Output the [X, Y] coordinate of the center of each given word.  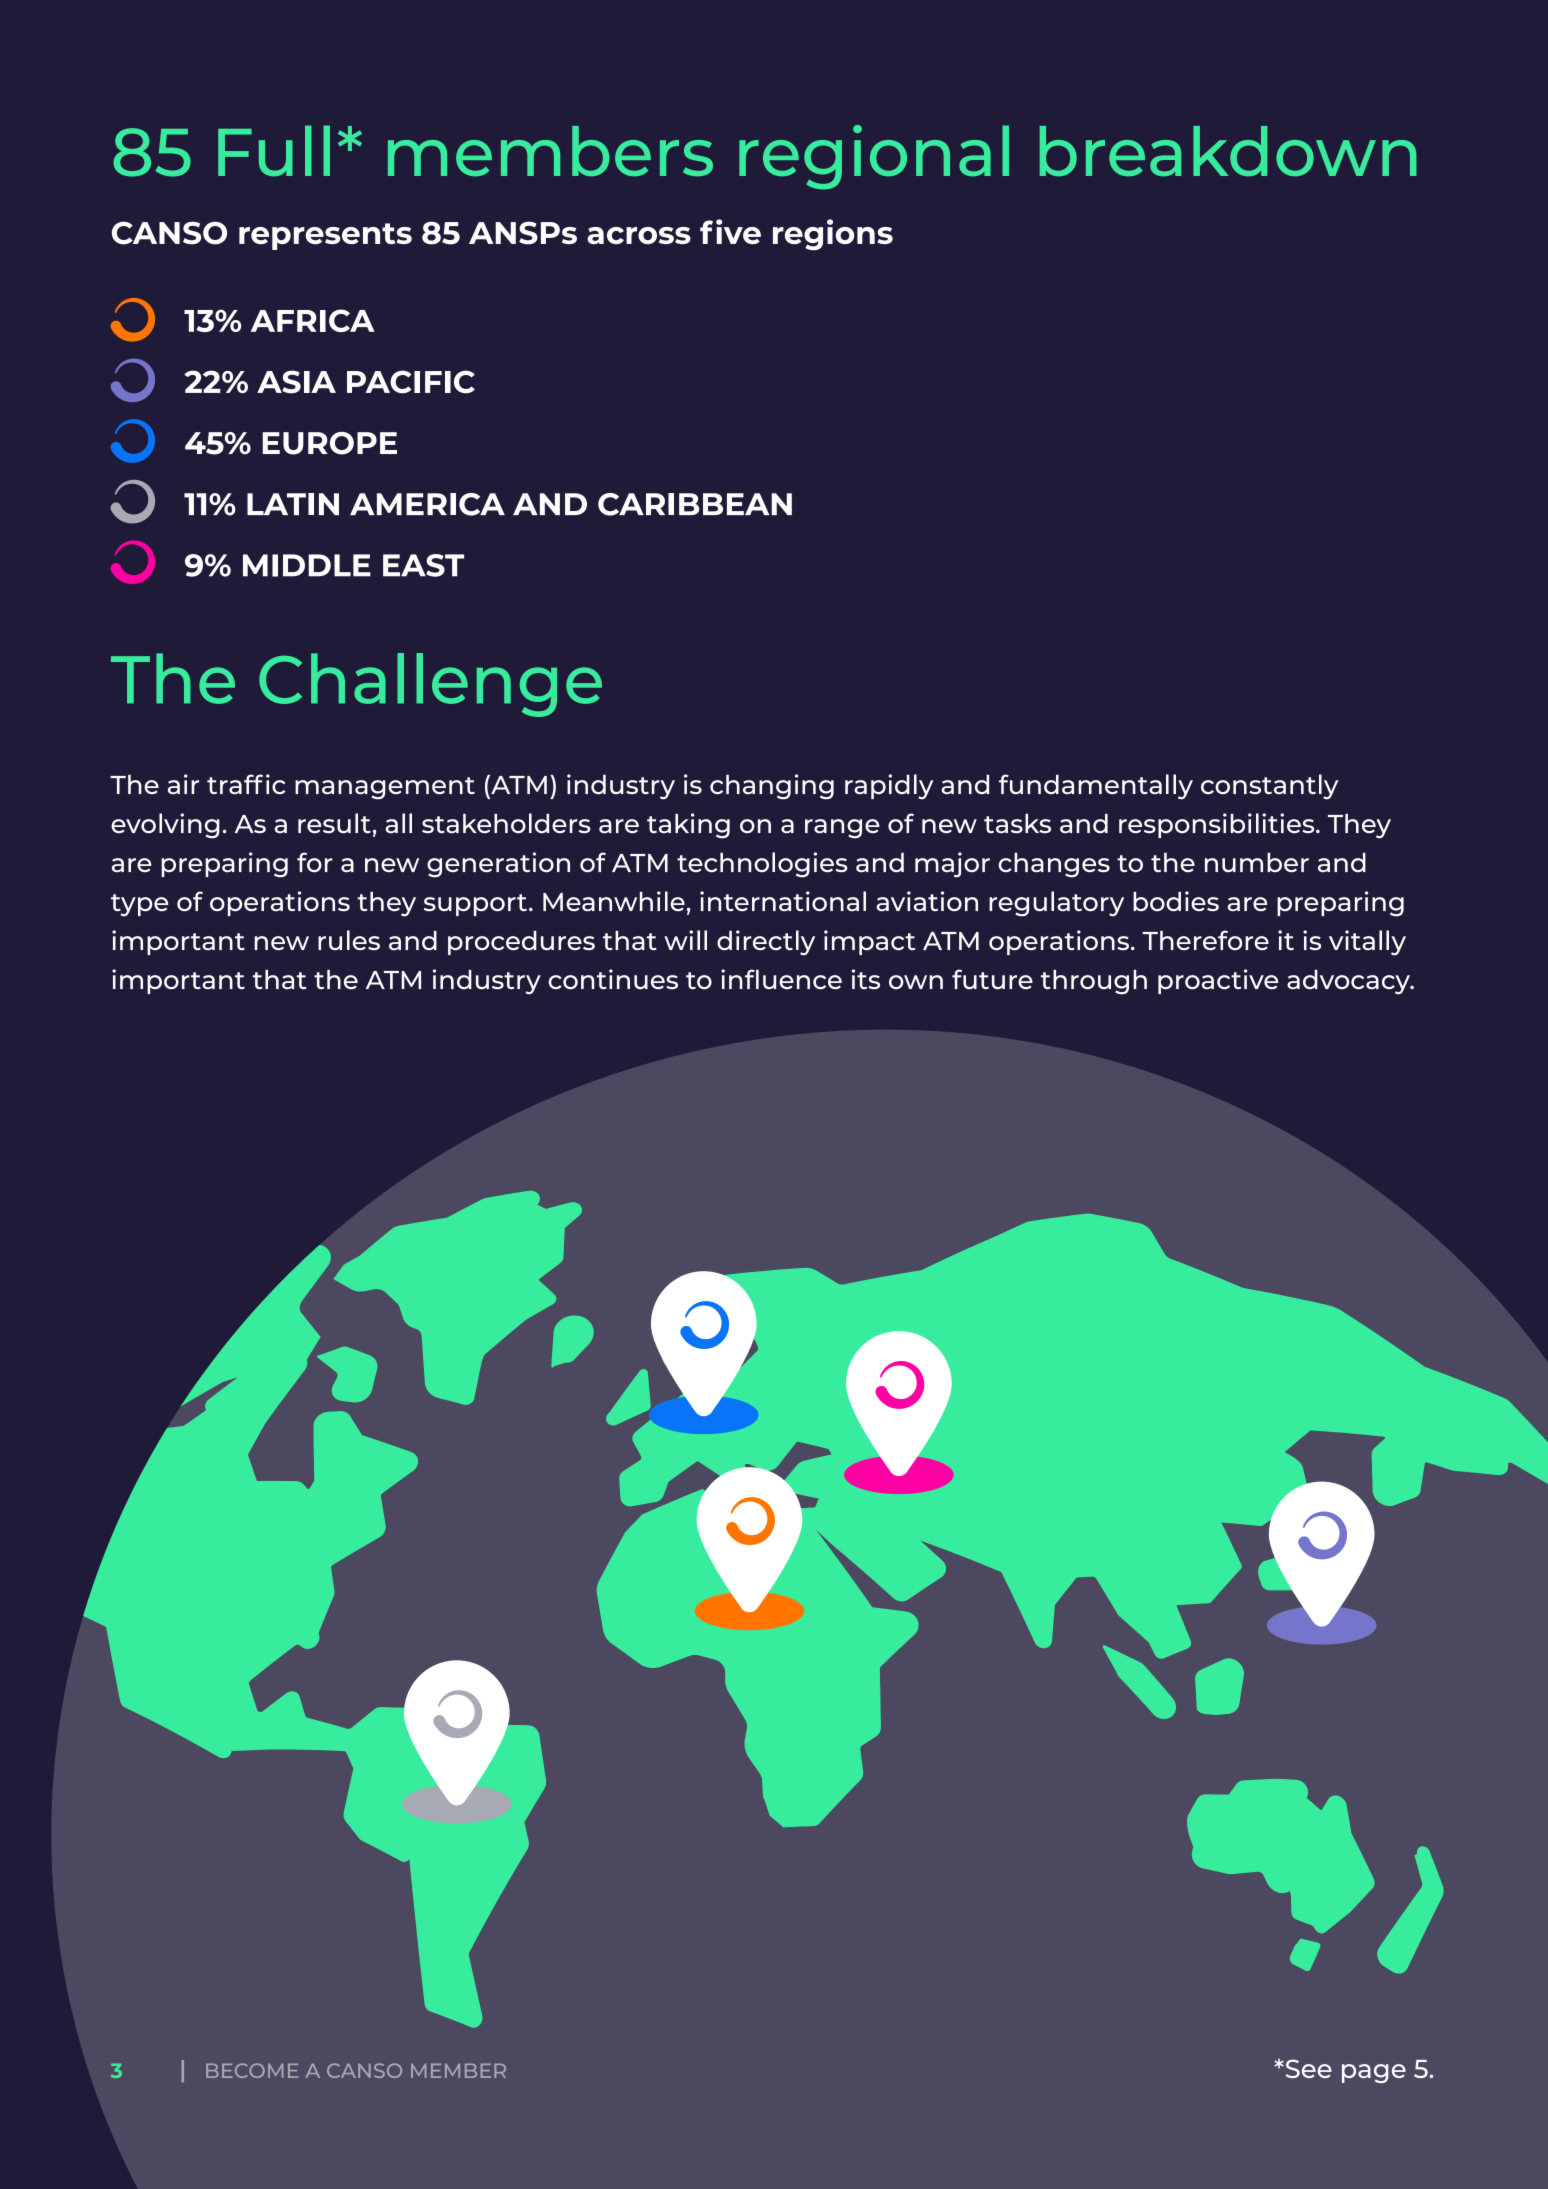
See [1307, 2068]
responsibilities [1218, 825]
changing [772, 787]
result [334, 823]
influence [781, 979]
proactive [1218, 981]
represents [325, 236]
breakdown [1228, 151]
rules [349, 940]
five [730, 231]
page [1374, 2073]
